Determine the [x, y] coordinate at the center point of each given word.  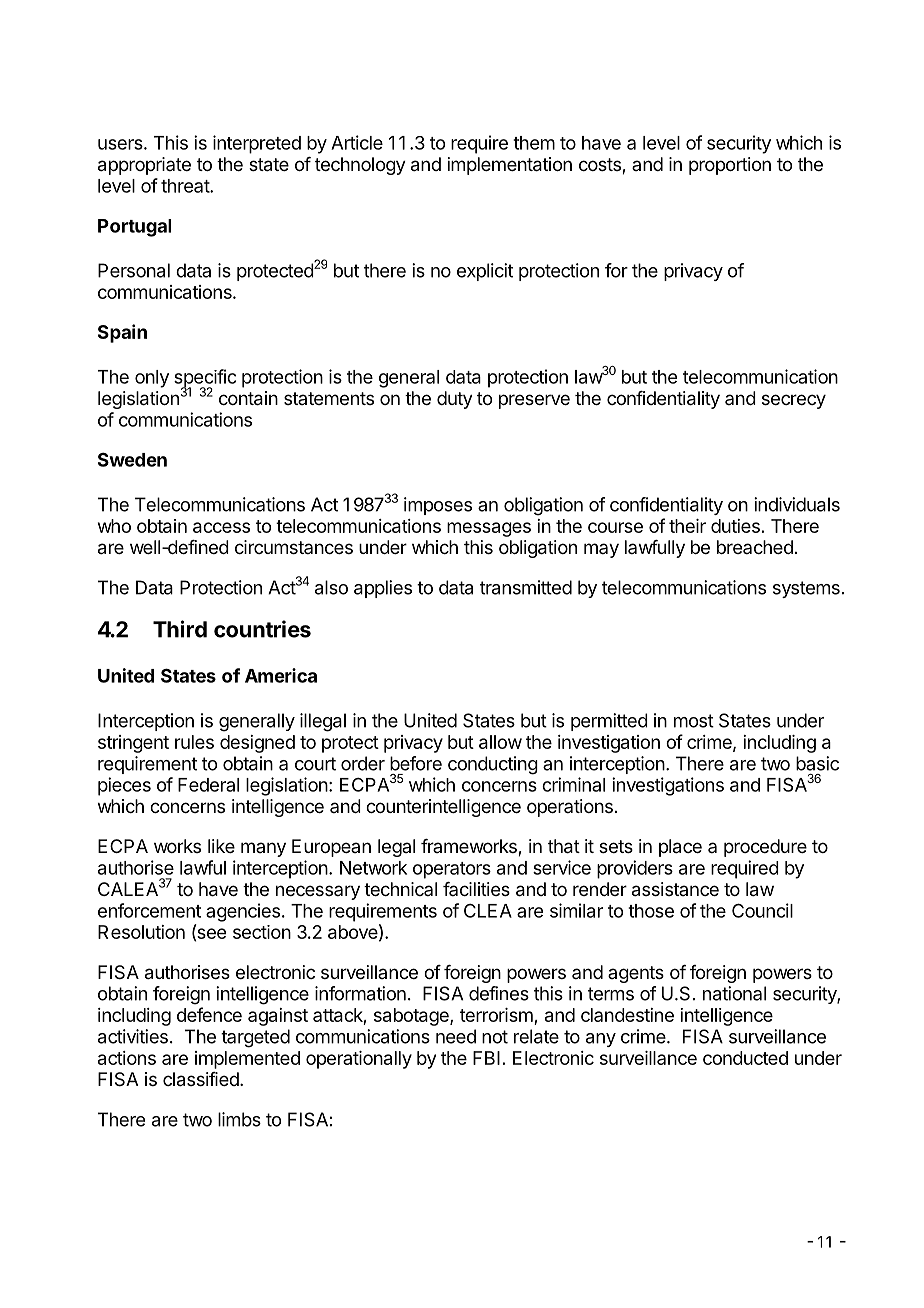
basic [817, 763]
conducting [493, 765]
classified [201, 1079]
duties [735, 526]
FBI [486, 1058]
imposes [438, 506]
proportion [730, 166]
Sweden [132, 459]
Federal [208, 785]
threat [186, 186]
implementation [510, 166]
